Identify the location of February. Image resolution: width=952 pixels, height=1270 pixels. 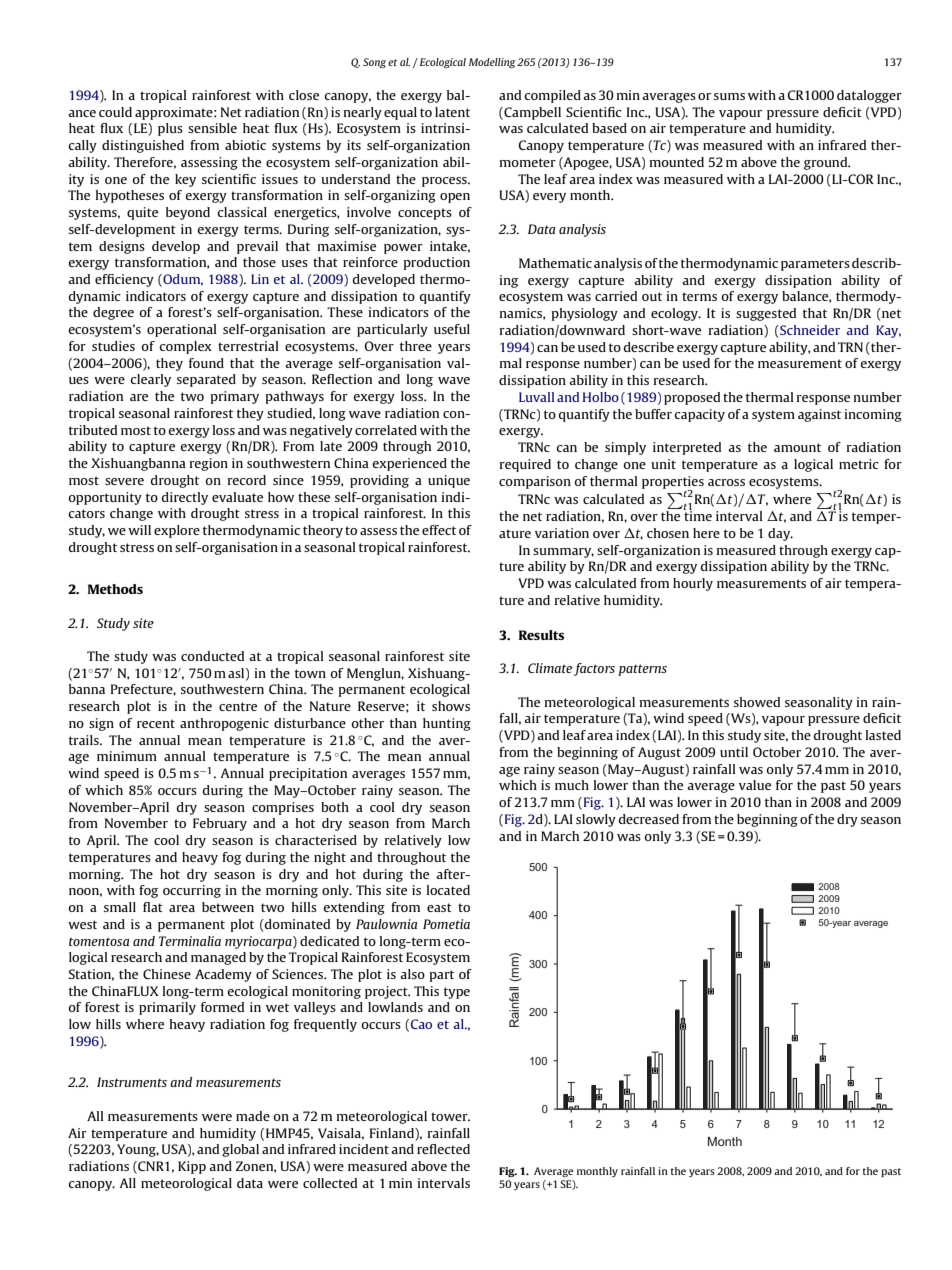
(220, 824).
